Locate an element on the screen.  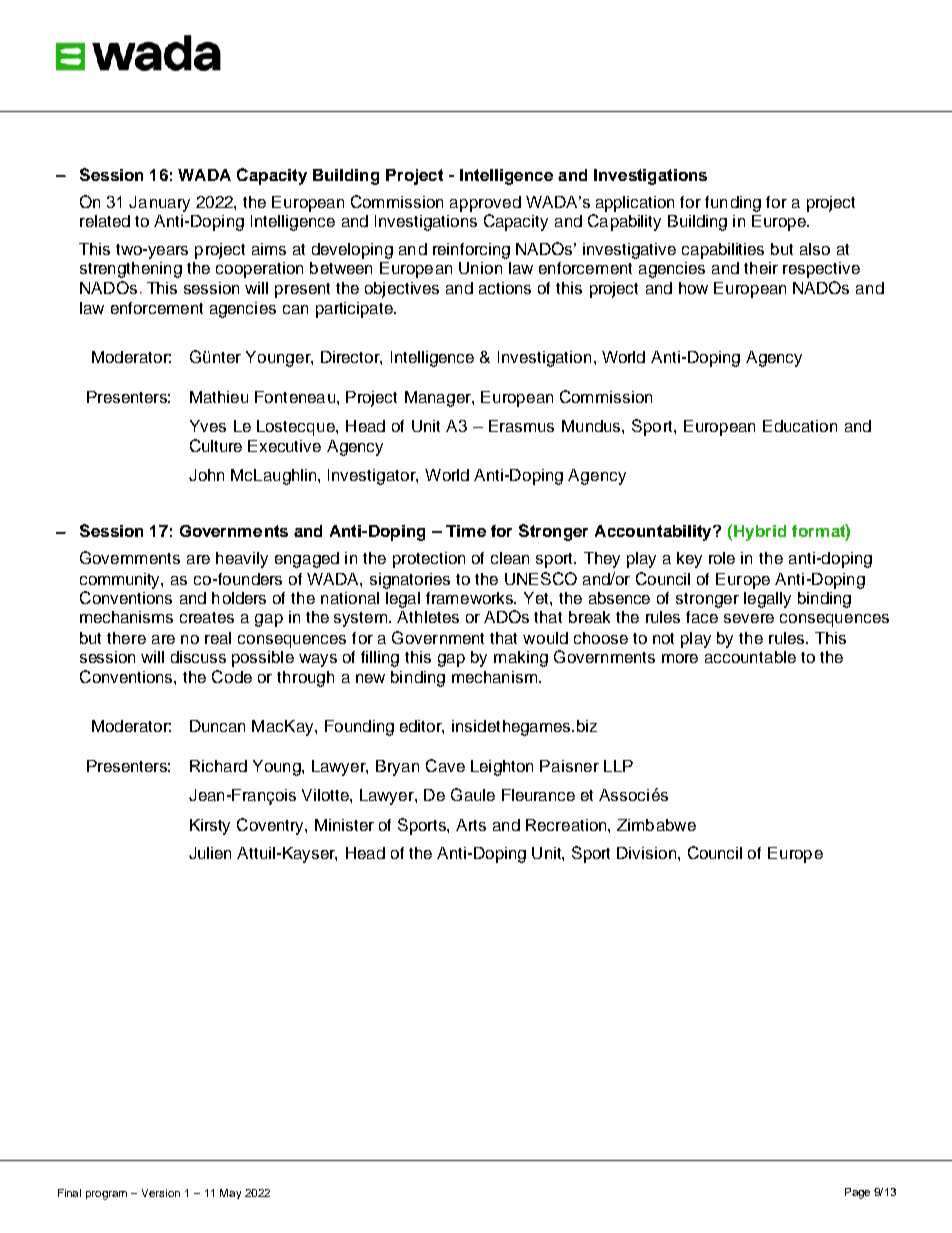
January is located at coordinates (159, 204).
